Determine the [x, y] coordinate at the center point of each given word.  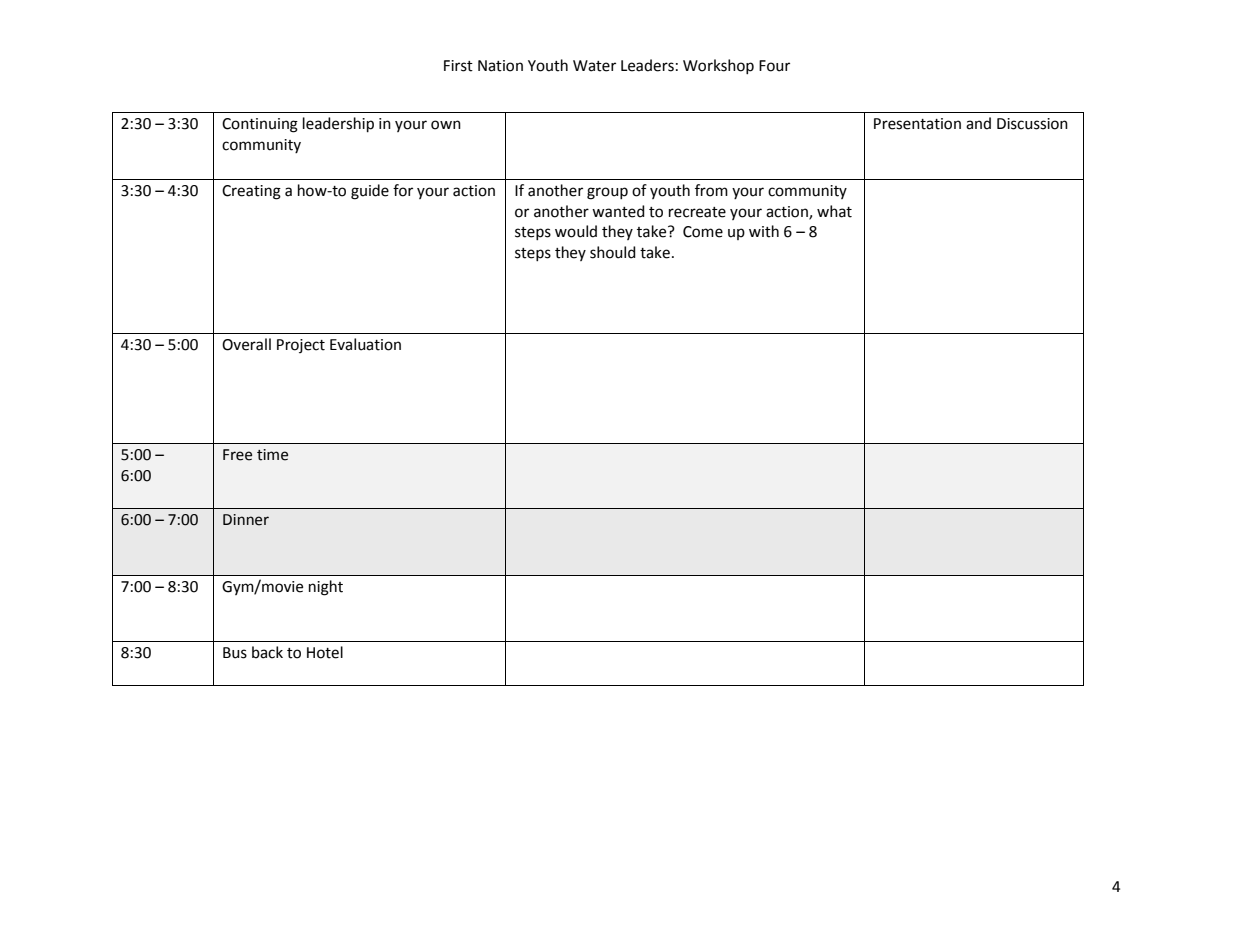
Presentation [917, 124]
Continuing [260, 125]
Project [301, 346]
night [326, 588]
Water [594, 66]
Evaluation [365, 344]
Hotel [325, 652]
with [764, 231]
